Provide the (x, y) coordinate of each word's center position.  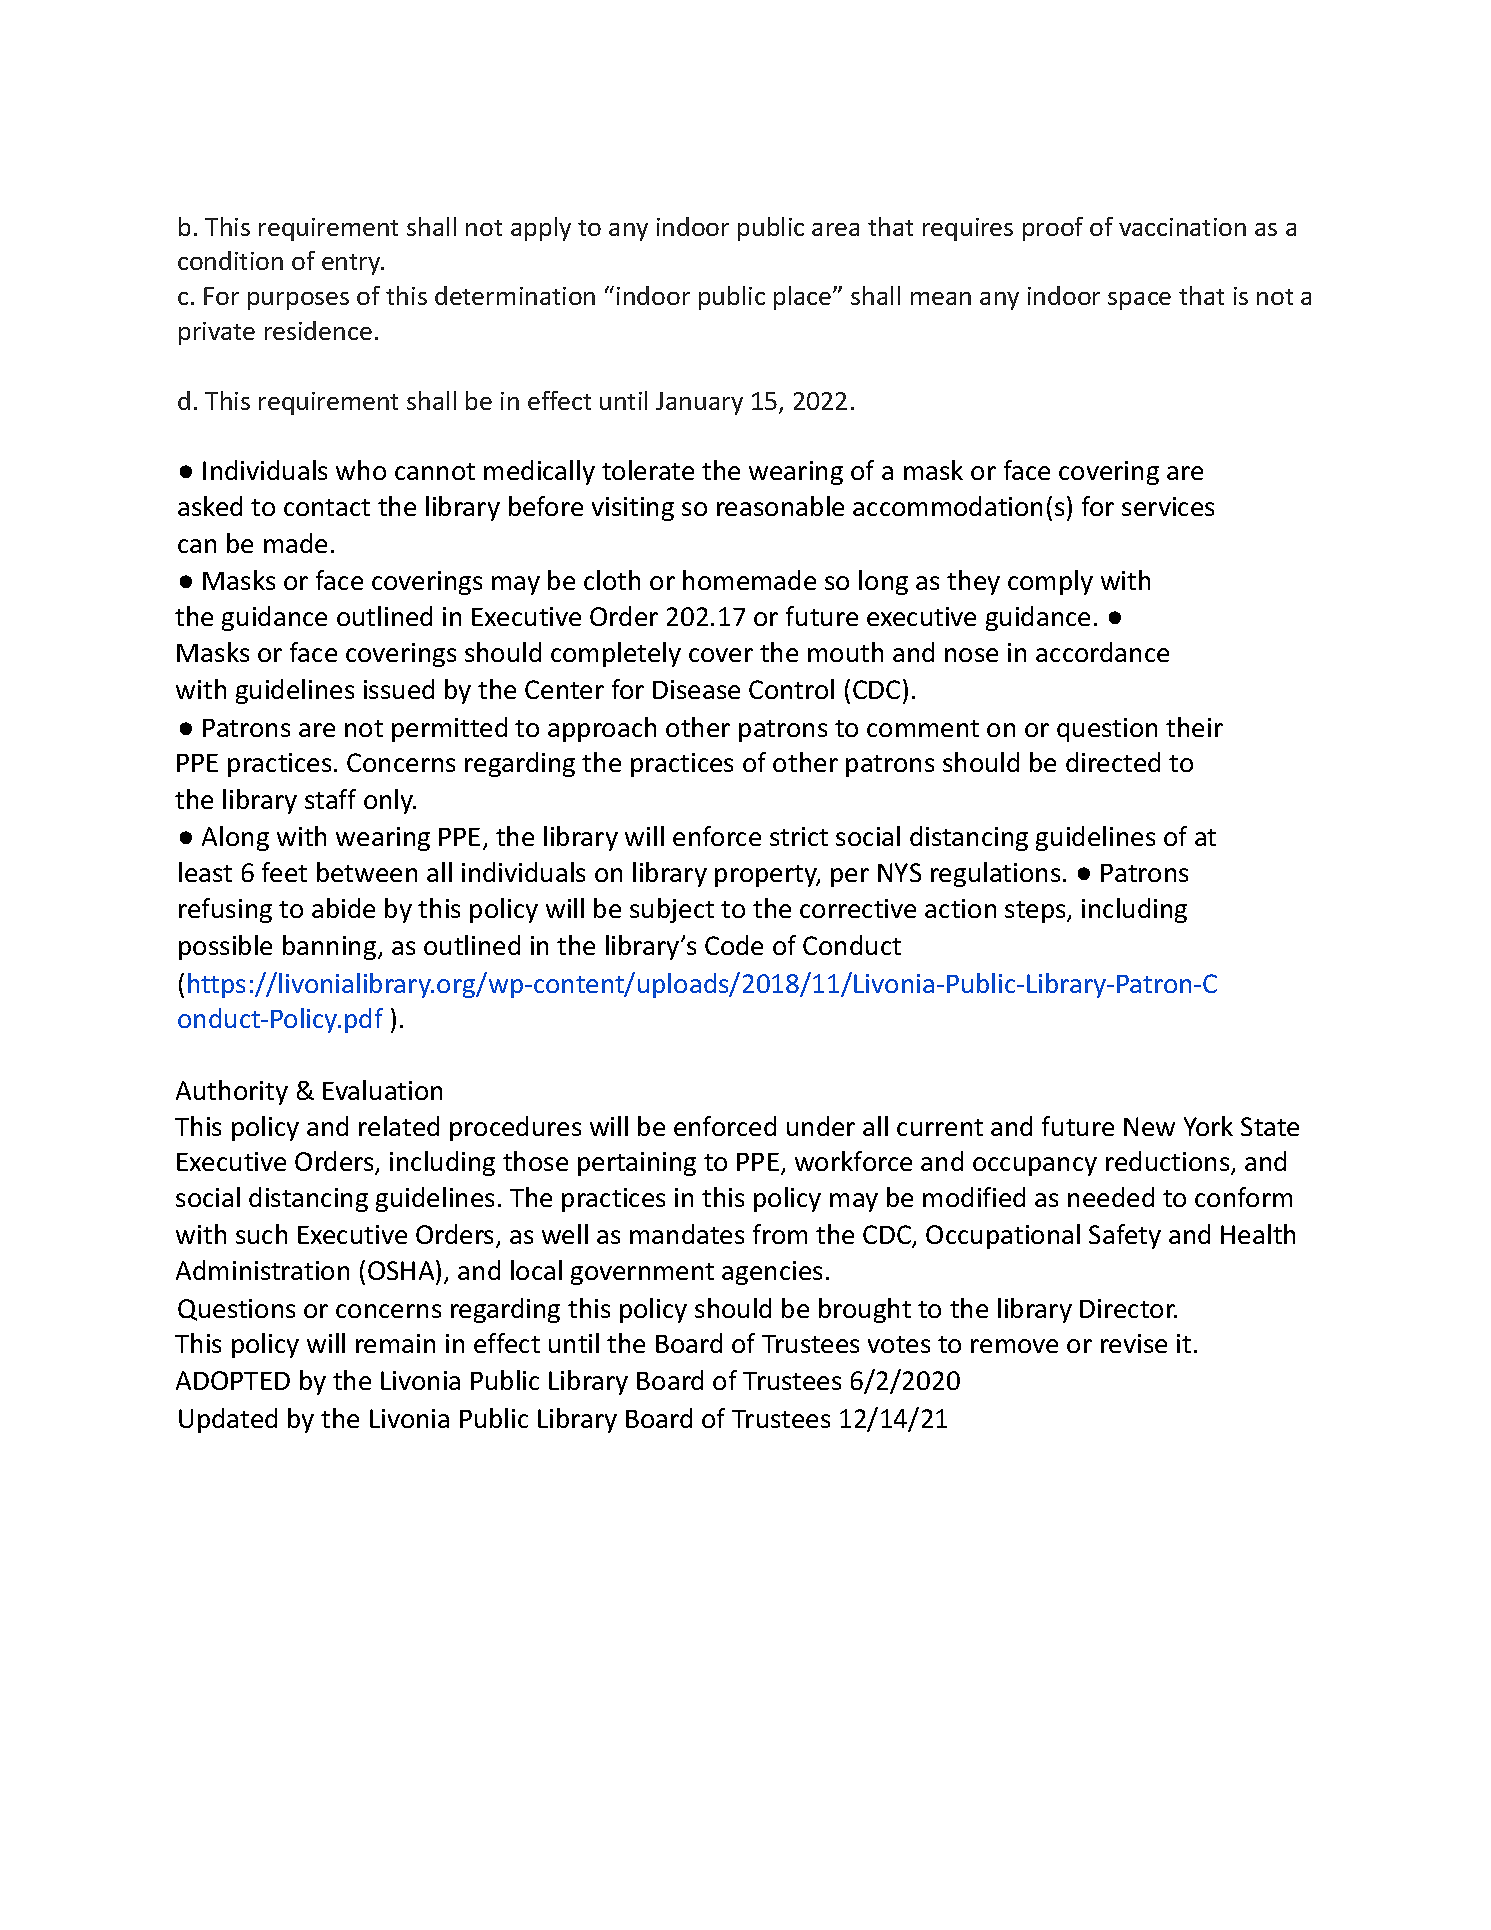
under (821, 1126)
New (1149, 1126)
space (1139, 301)
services (1168, 506)
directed (1113, 762)
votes (899, 1344)
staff (330, 799)
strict (799, 836)
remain (395, 1343)
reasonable (780, 506)
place (804, 298)
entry (352, 264)
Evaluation (382, 1090)
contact (327, 507)
